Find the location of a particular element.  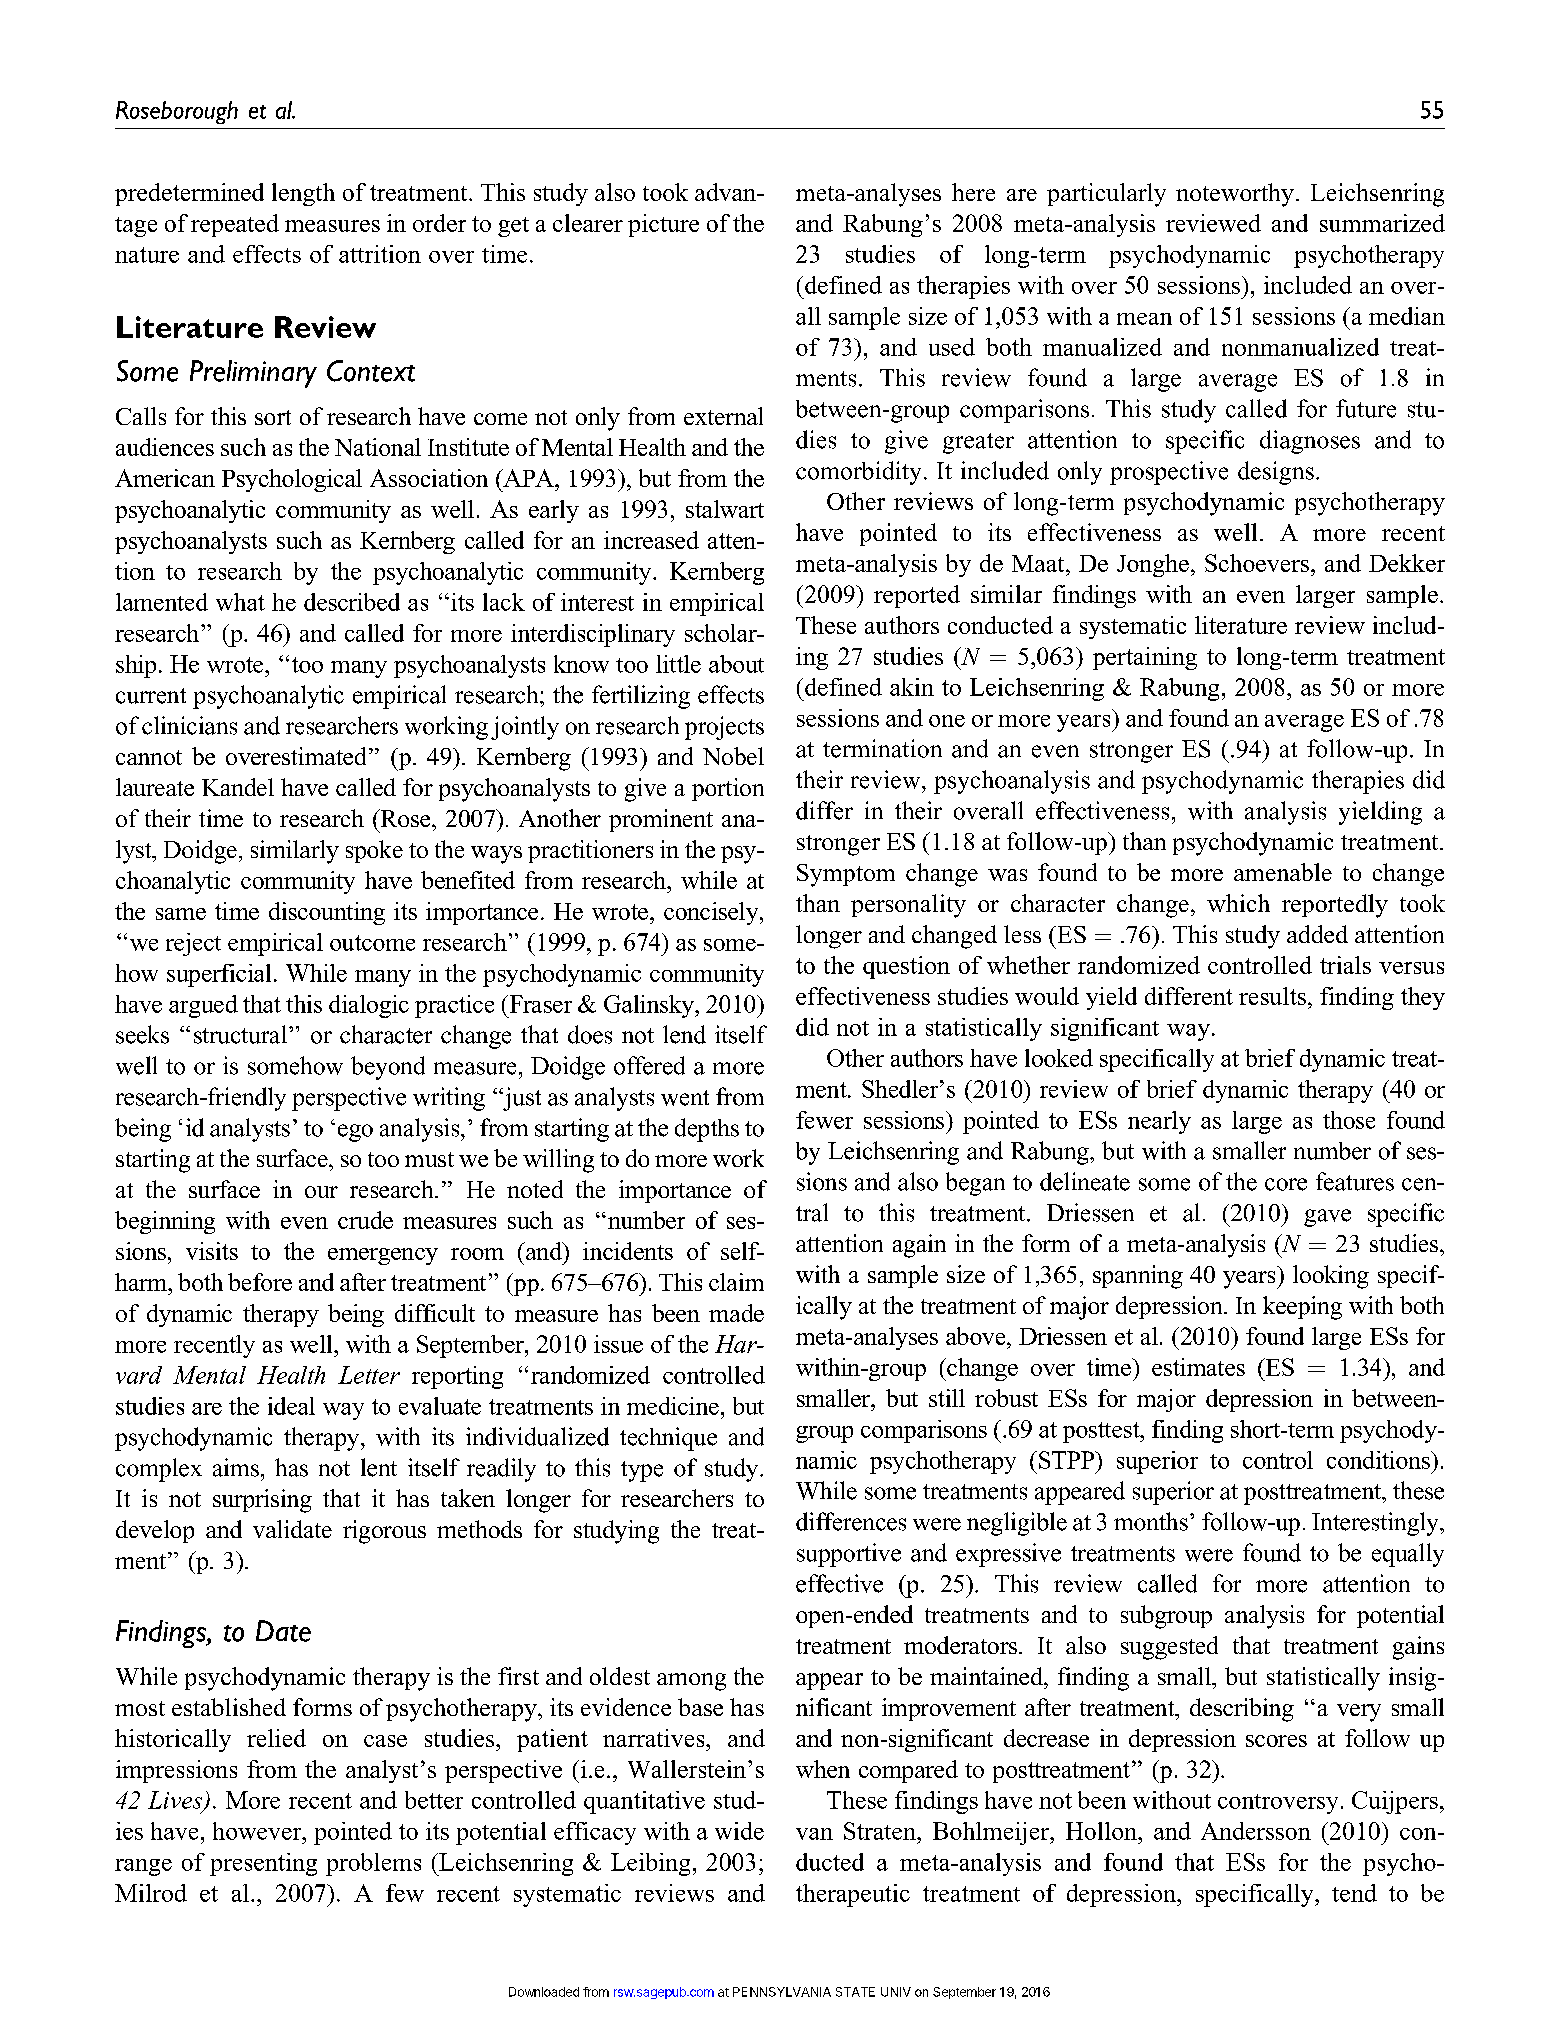

noteworthy is located at coordinates (1235, 195).
